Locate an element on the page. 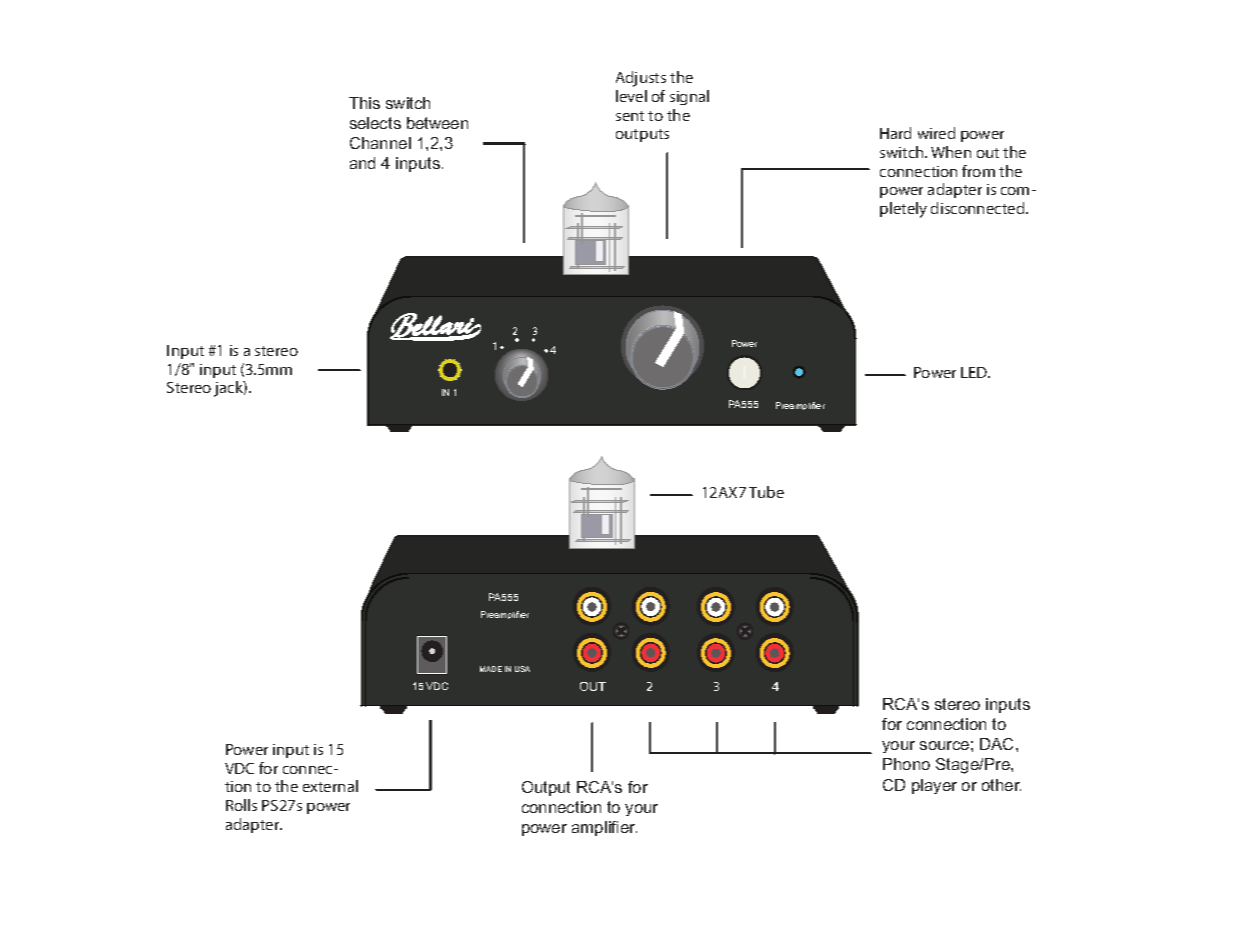  Hard is located at coordinates (895, 133).
